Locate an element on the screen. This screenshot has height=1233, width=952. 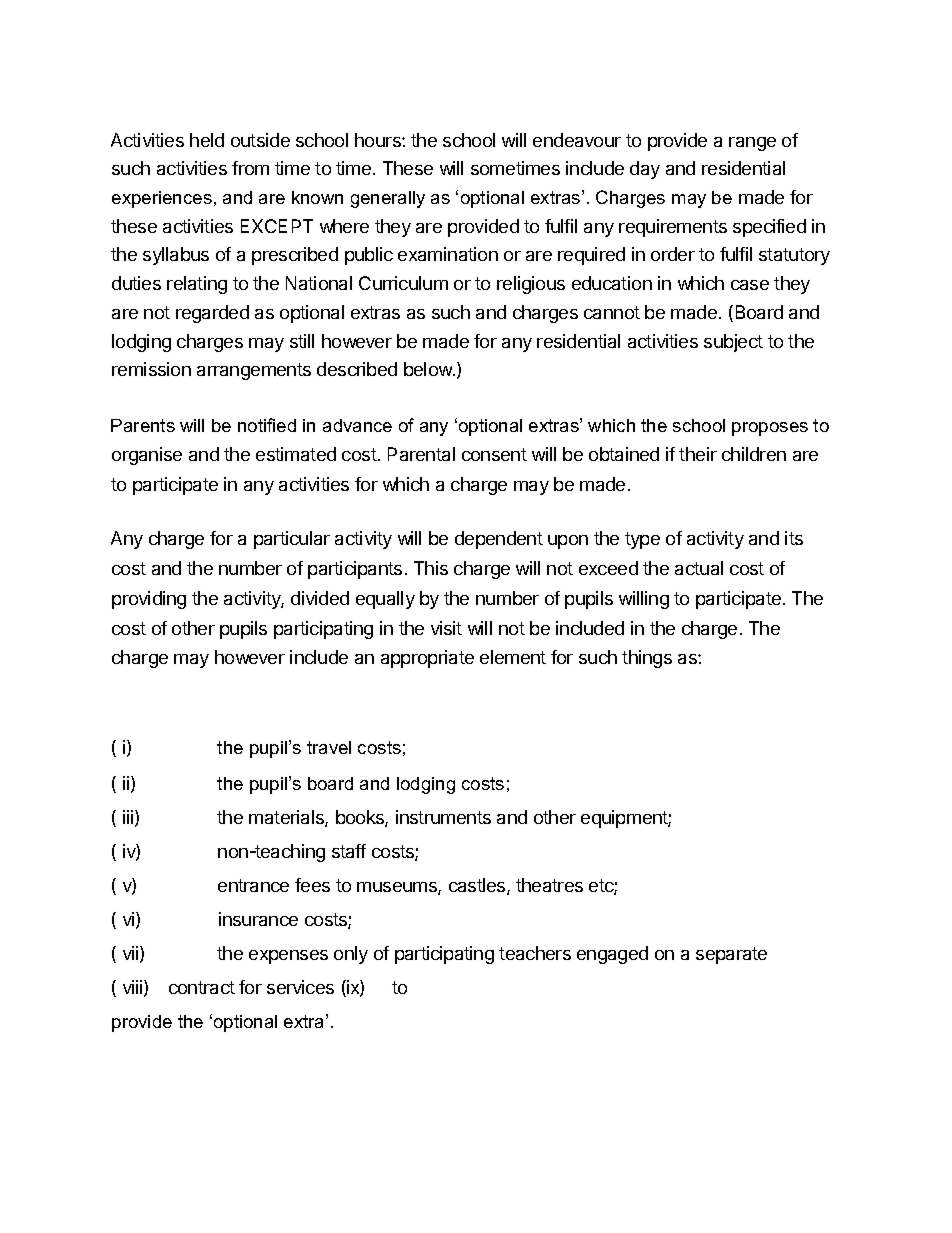
their is located at coordinates (698, 454).
